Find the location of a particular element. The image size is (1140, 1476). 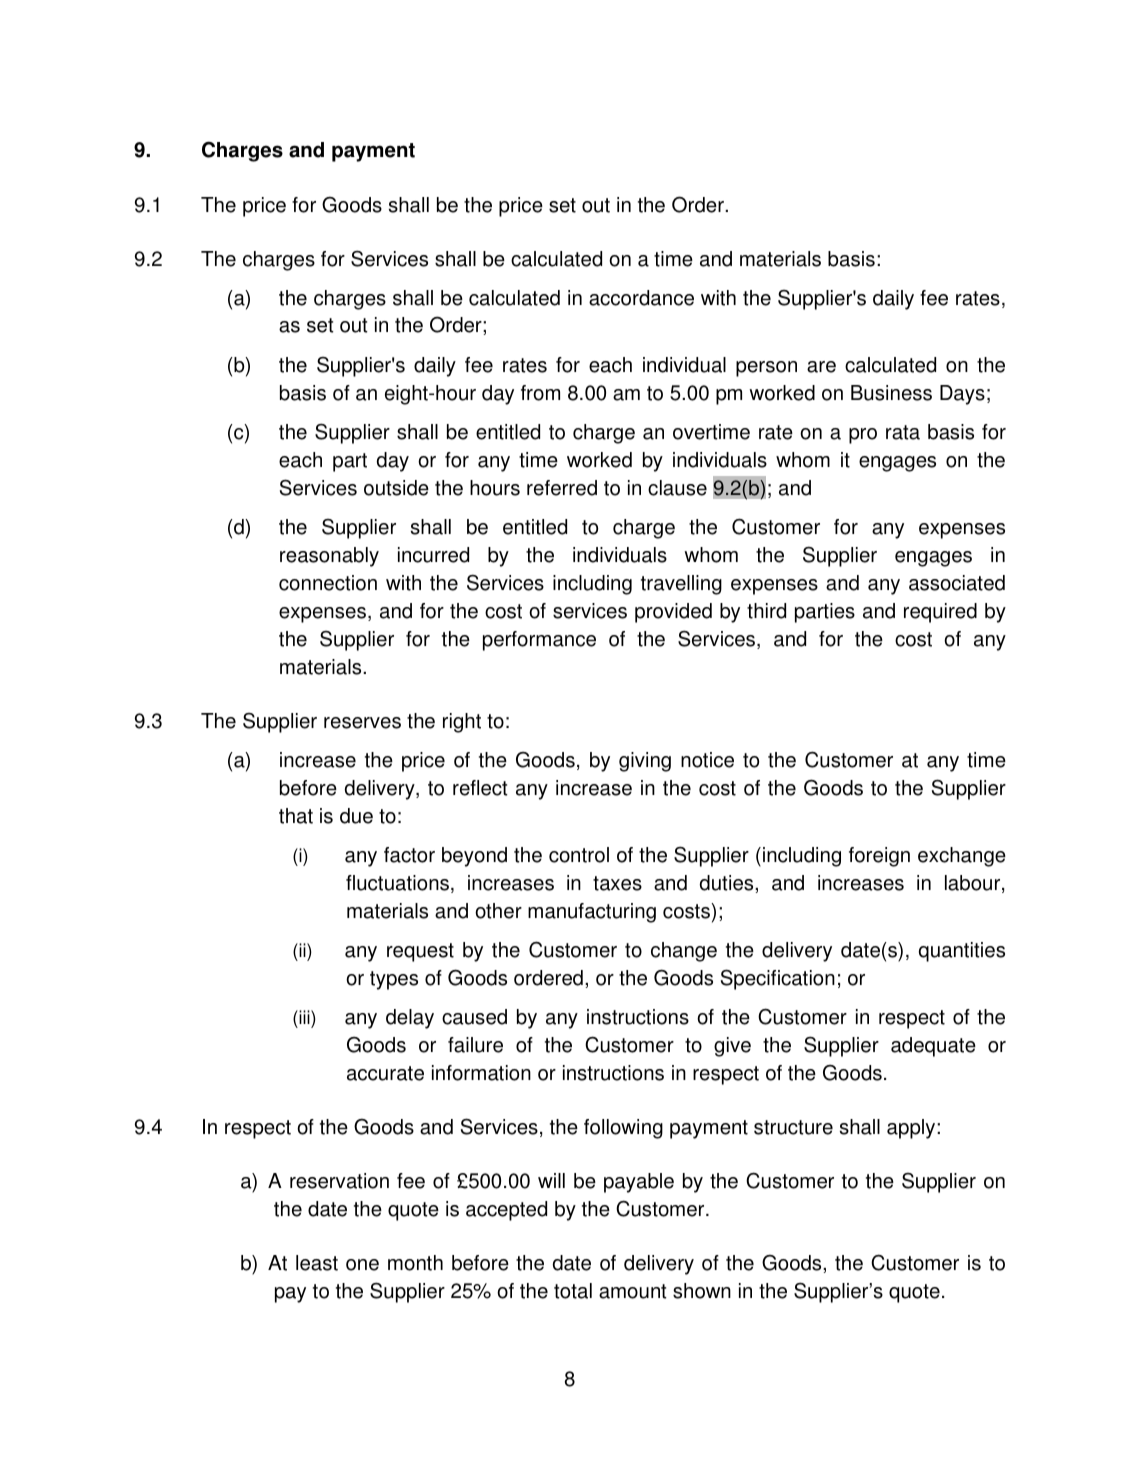

accordance is located at coordinates (641, 298).
